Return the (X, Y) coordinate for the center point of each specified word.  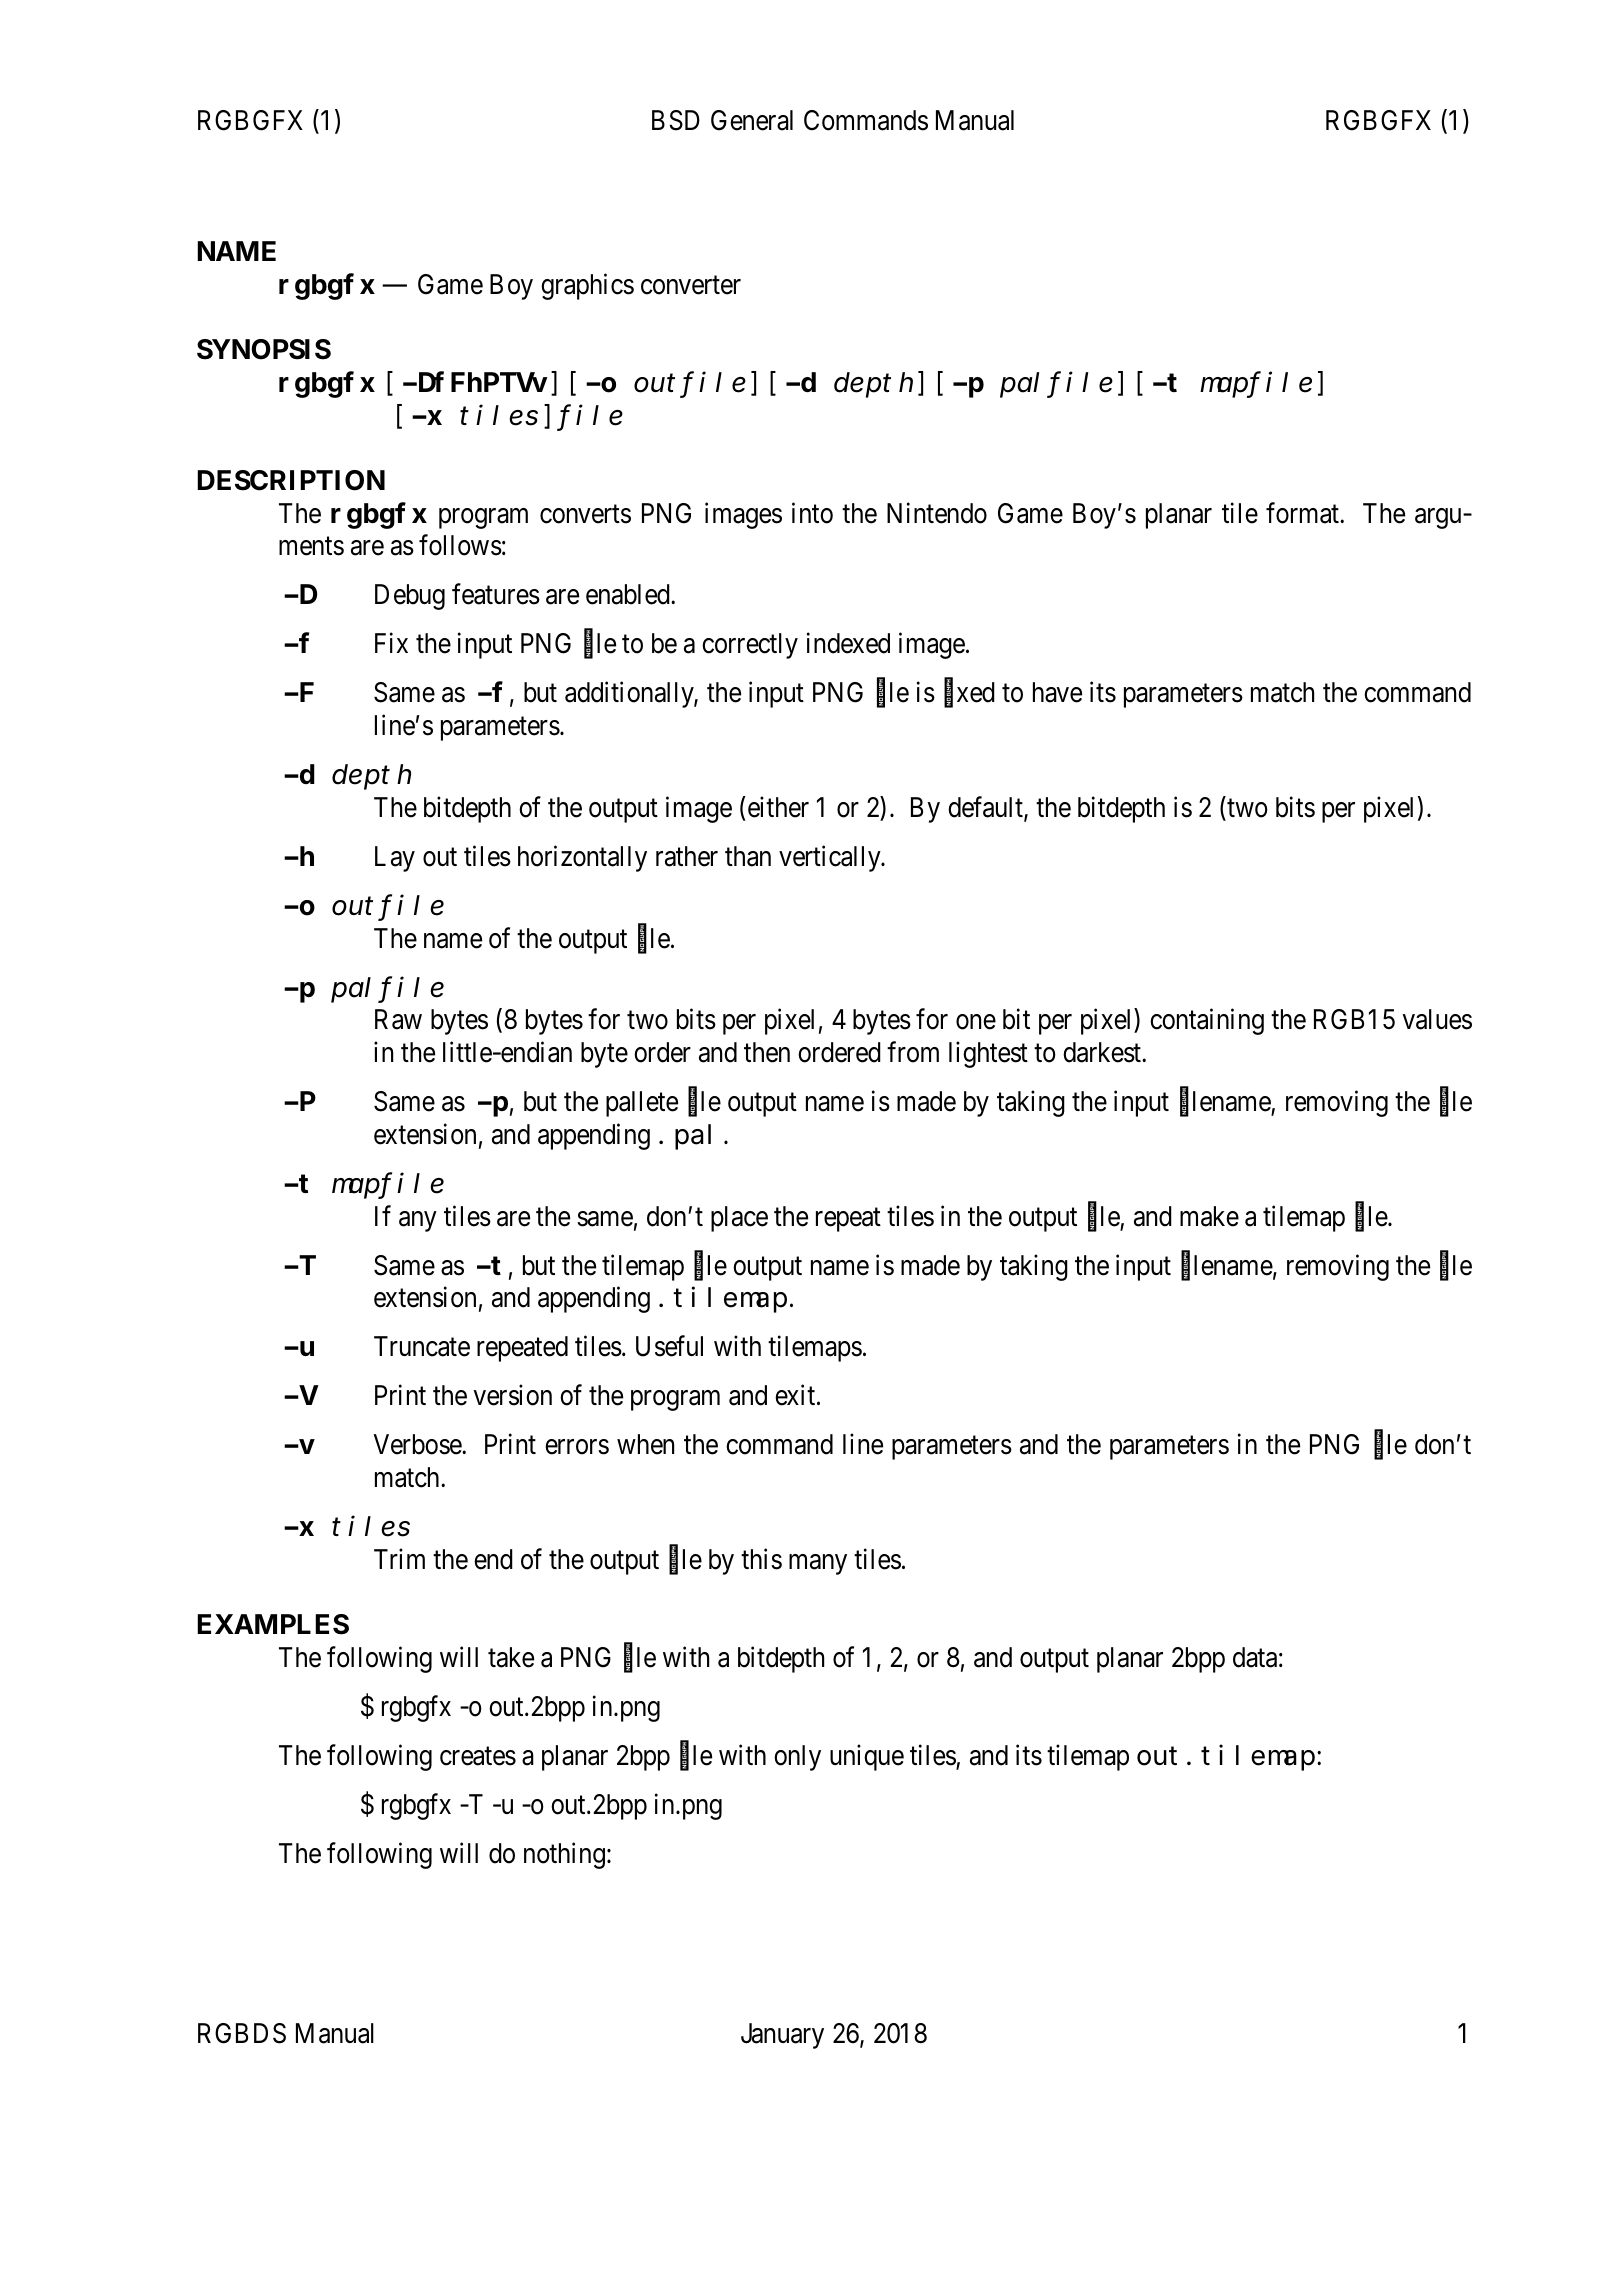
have (1057, 692)
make (1209, 1216)
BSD (676, 120)
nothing (564, 1855)
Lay (395, 859)
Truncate (422, 1346)
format (1303, 513)
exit (796, 1395)
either (777, 807)
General (752, 120)
